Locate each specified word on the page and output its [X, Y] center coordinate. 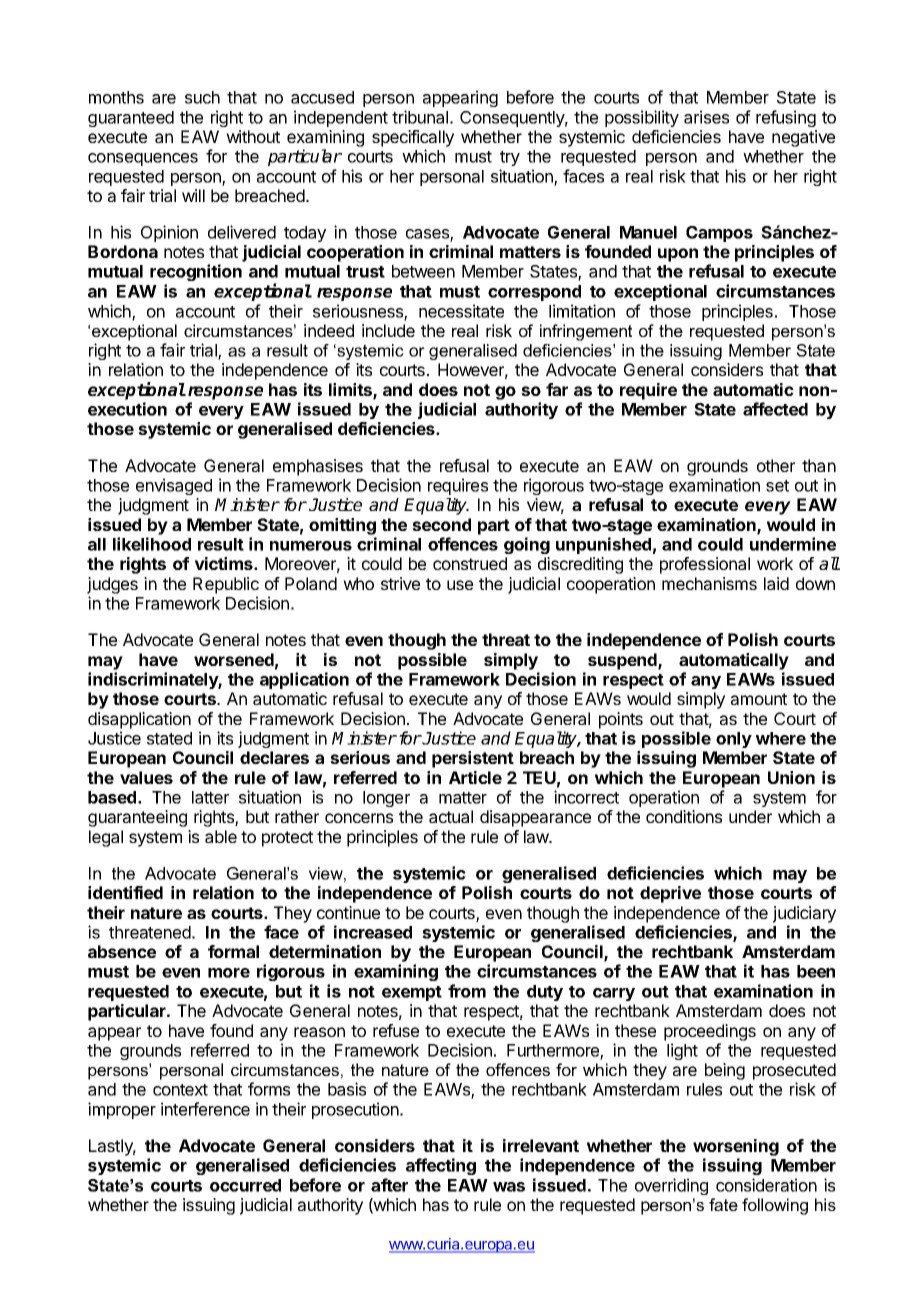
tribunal [420, 117]
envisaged [174, 486]
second [441, 524]
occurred [245, 1185]
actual [451, 816]
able [221, 836]
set [777, 486]
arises [706, 117]
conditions [684, 816]
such [202, 97]
